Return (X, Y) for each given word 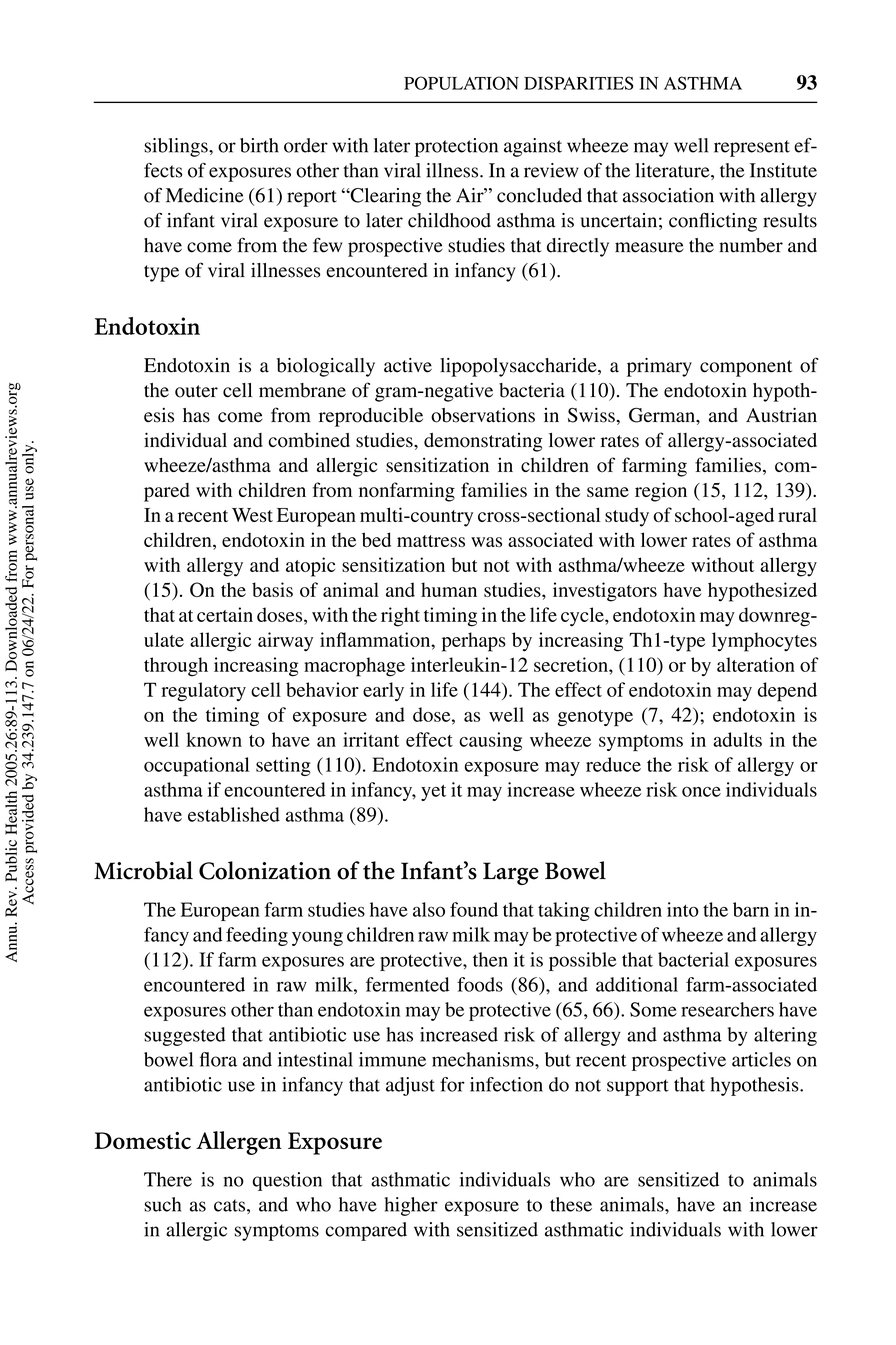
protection (456, 147)
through (176, 667)
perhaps (474, 642)
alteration (756, 664)
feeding (257, 936)
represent (752, 148)
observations (483, 415)
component (746, 368)
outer (196, 391)
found (474, 909)
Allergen (239, 1143)
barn (751, 909)
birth (259, 145)
